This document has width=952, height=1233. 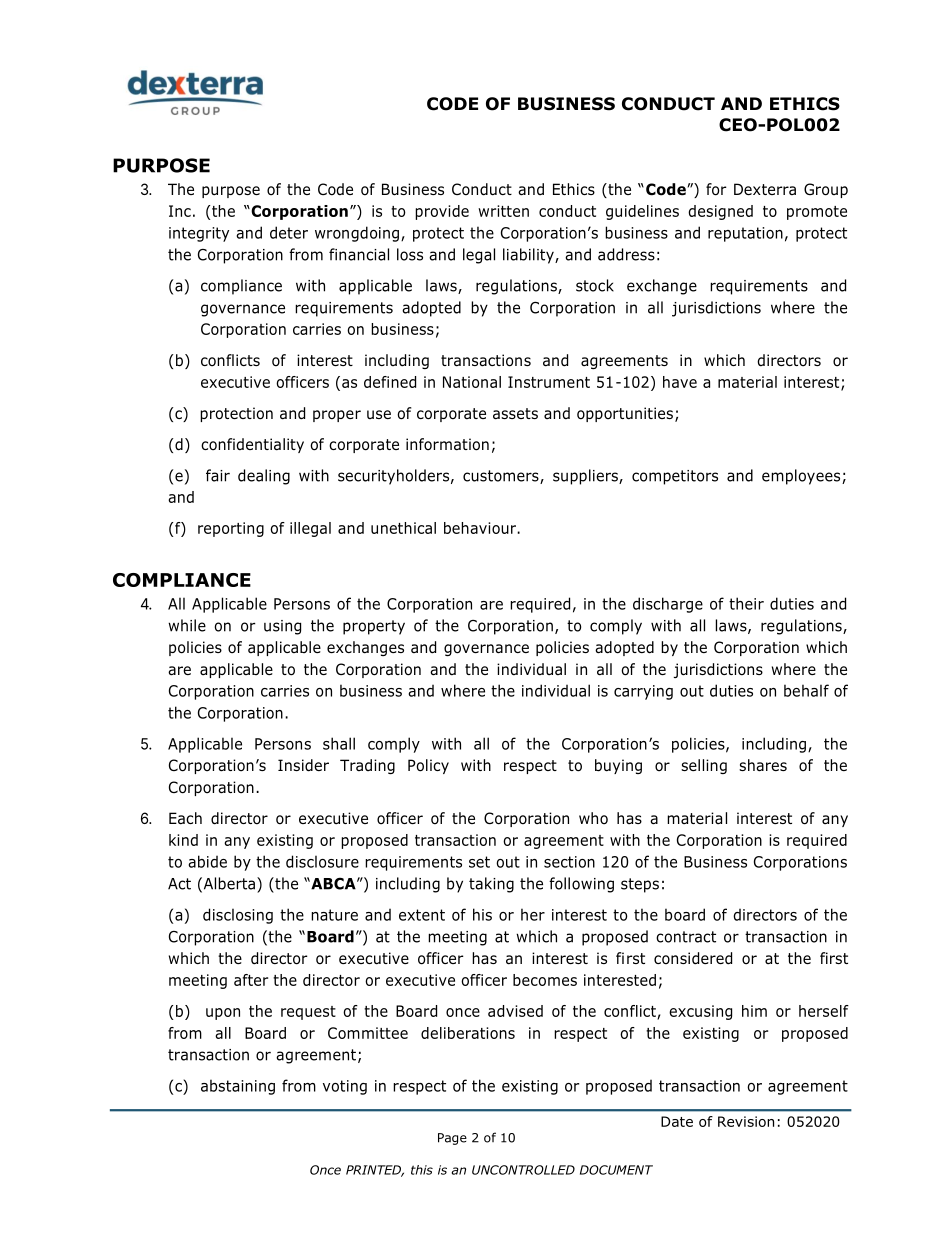 What do you see at coordinates (745, 234) in the document?
I see `reputation` at bounding box center [745, 234].
